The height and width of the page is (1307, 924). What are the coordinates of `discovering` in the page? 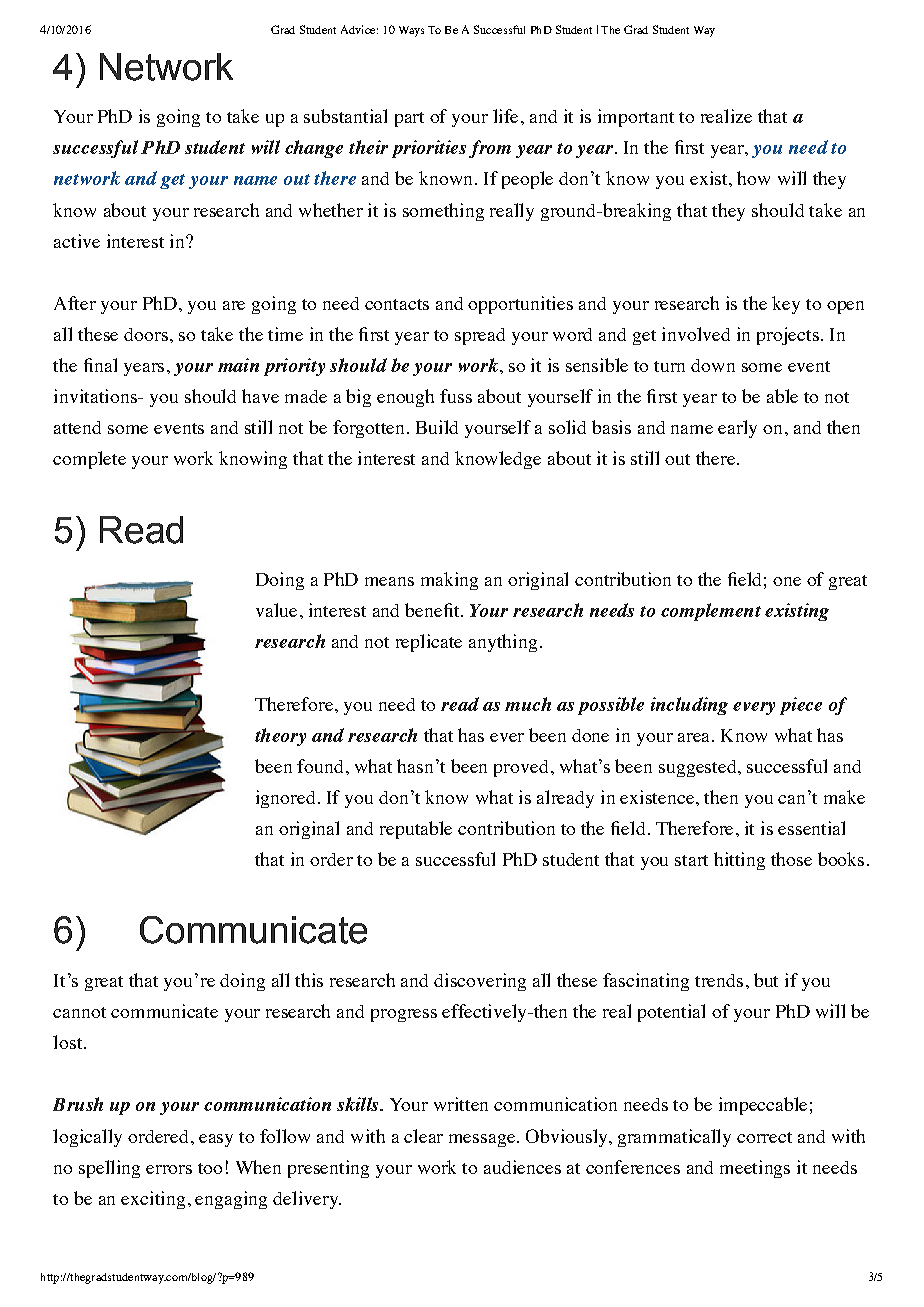 It's located at (480, 982).
